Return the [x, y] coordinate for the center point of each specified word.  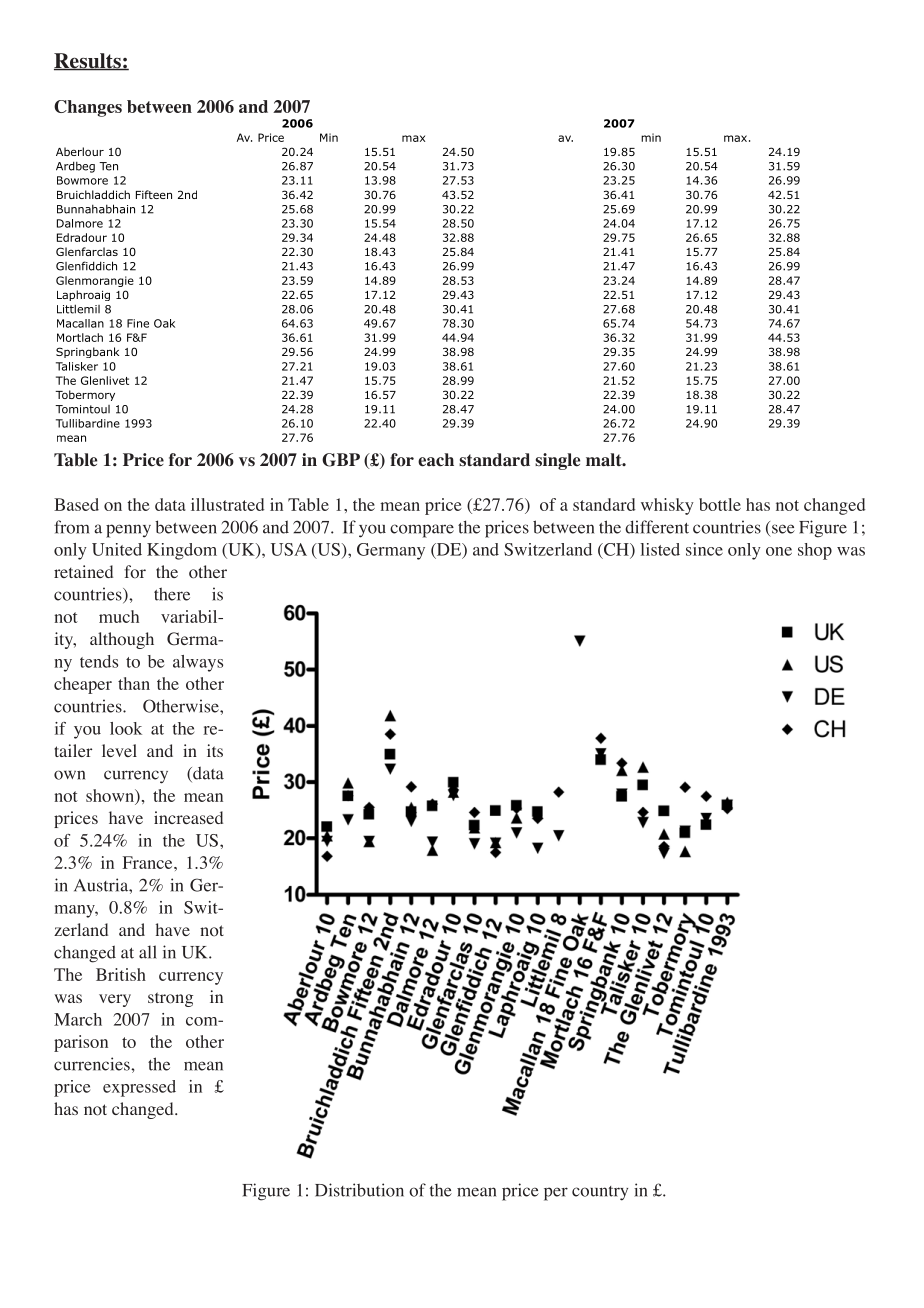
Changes [88, 108]
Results [88, 62]
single [557, 461]
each [436, 460]
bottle [720, 504]
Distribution [359, 1190]
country [600, 1193]
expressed [139, 1088]
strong [170, 999]
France [149, 862]
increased [188, 817]
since [704, 549]
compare [422, 531]
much [119, 616]
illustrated [228, 504]
